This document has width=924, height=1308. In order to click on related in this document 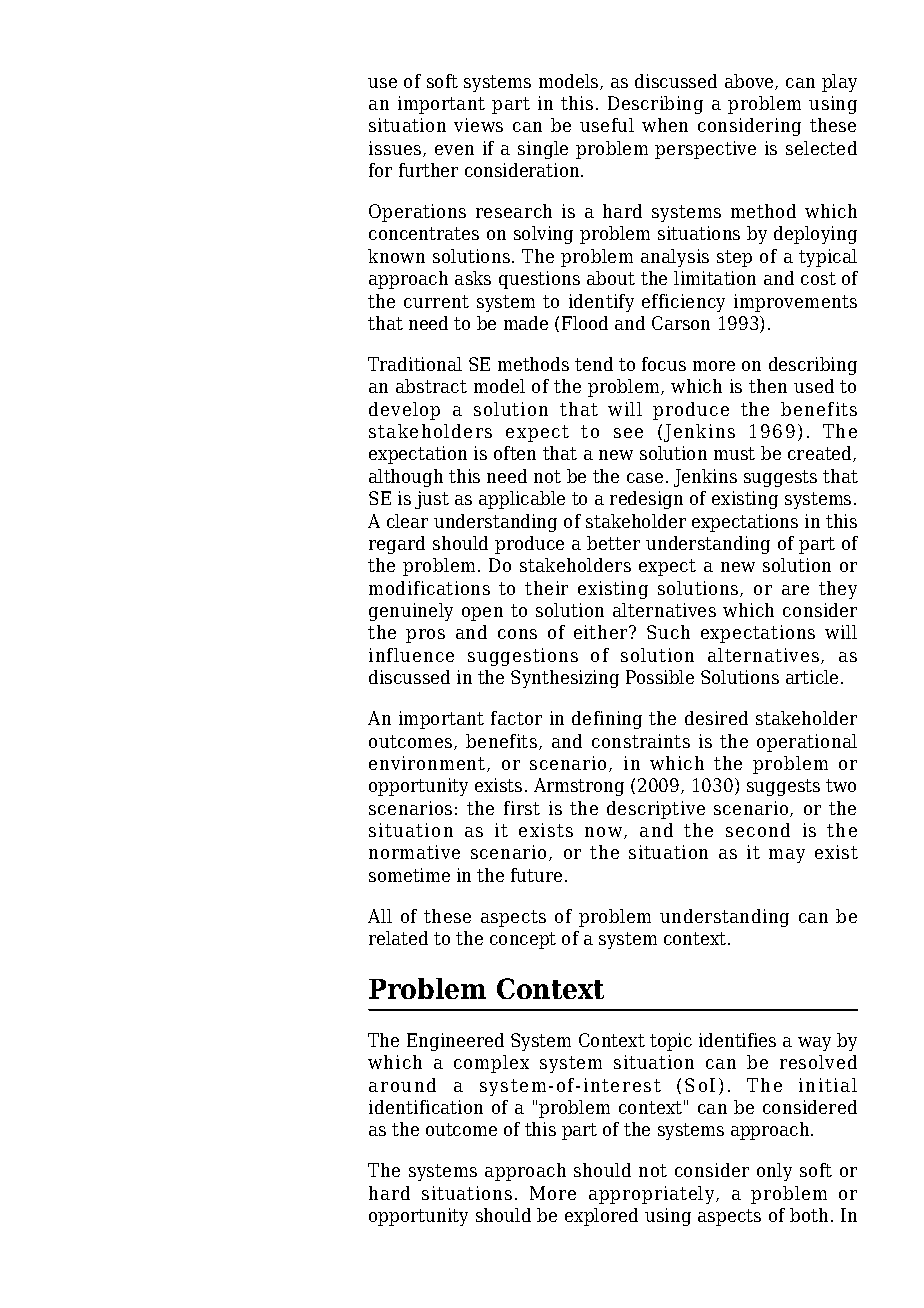, I will do `click(398, 938)`.
